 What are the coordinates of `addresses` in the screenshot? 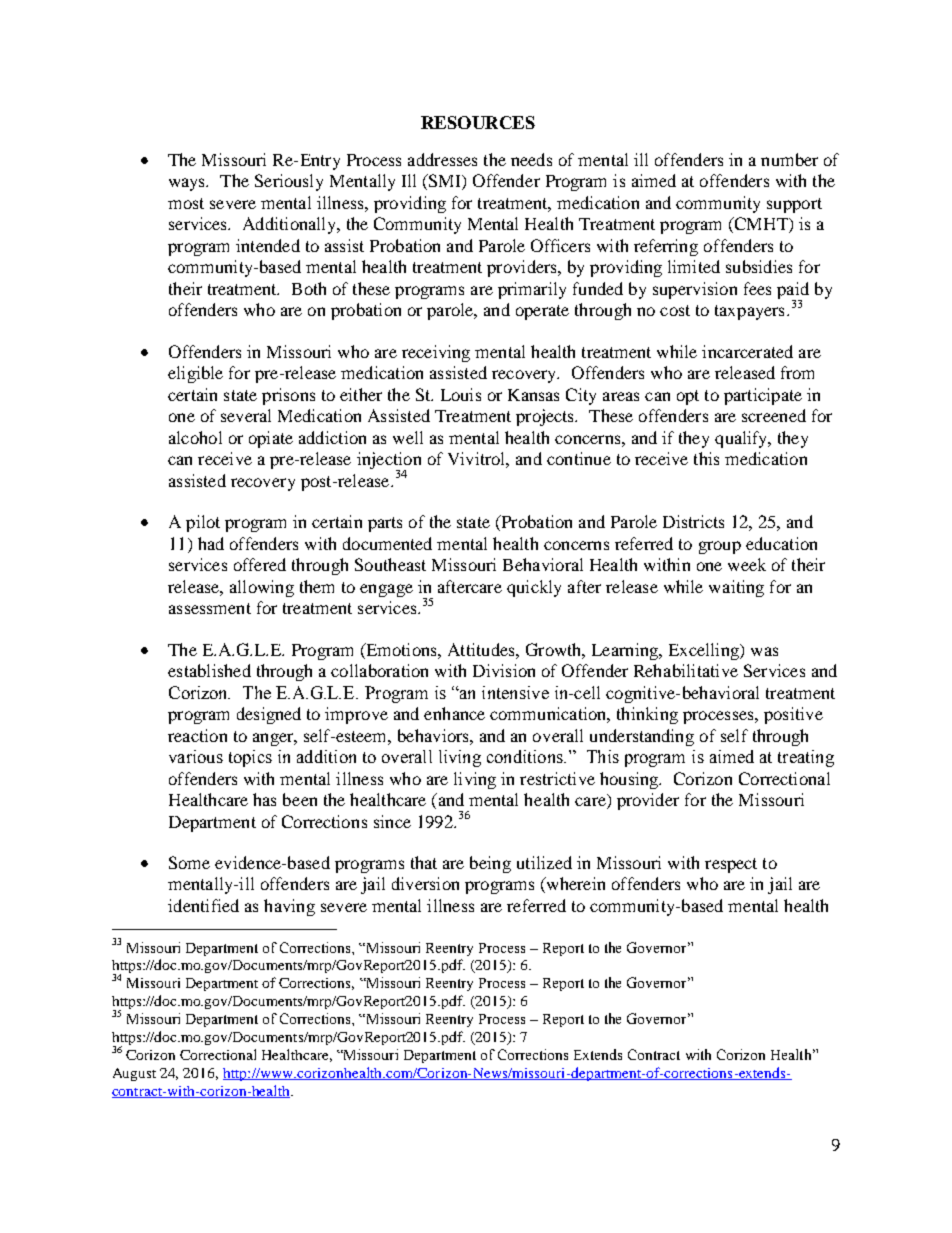 It's located at (442, 159).
